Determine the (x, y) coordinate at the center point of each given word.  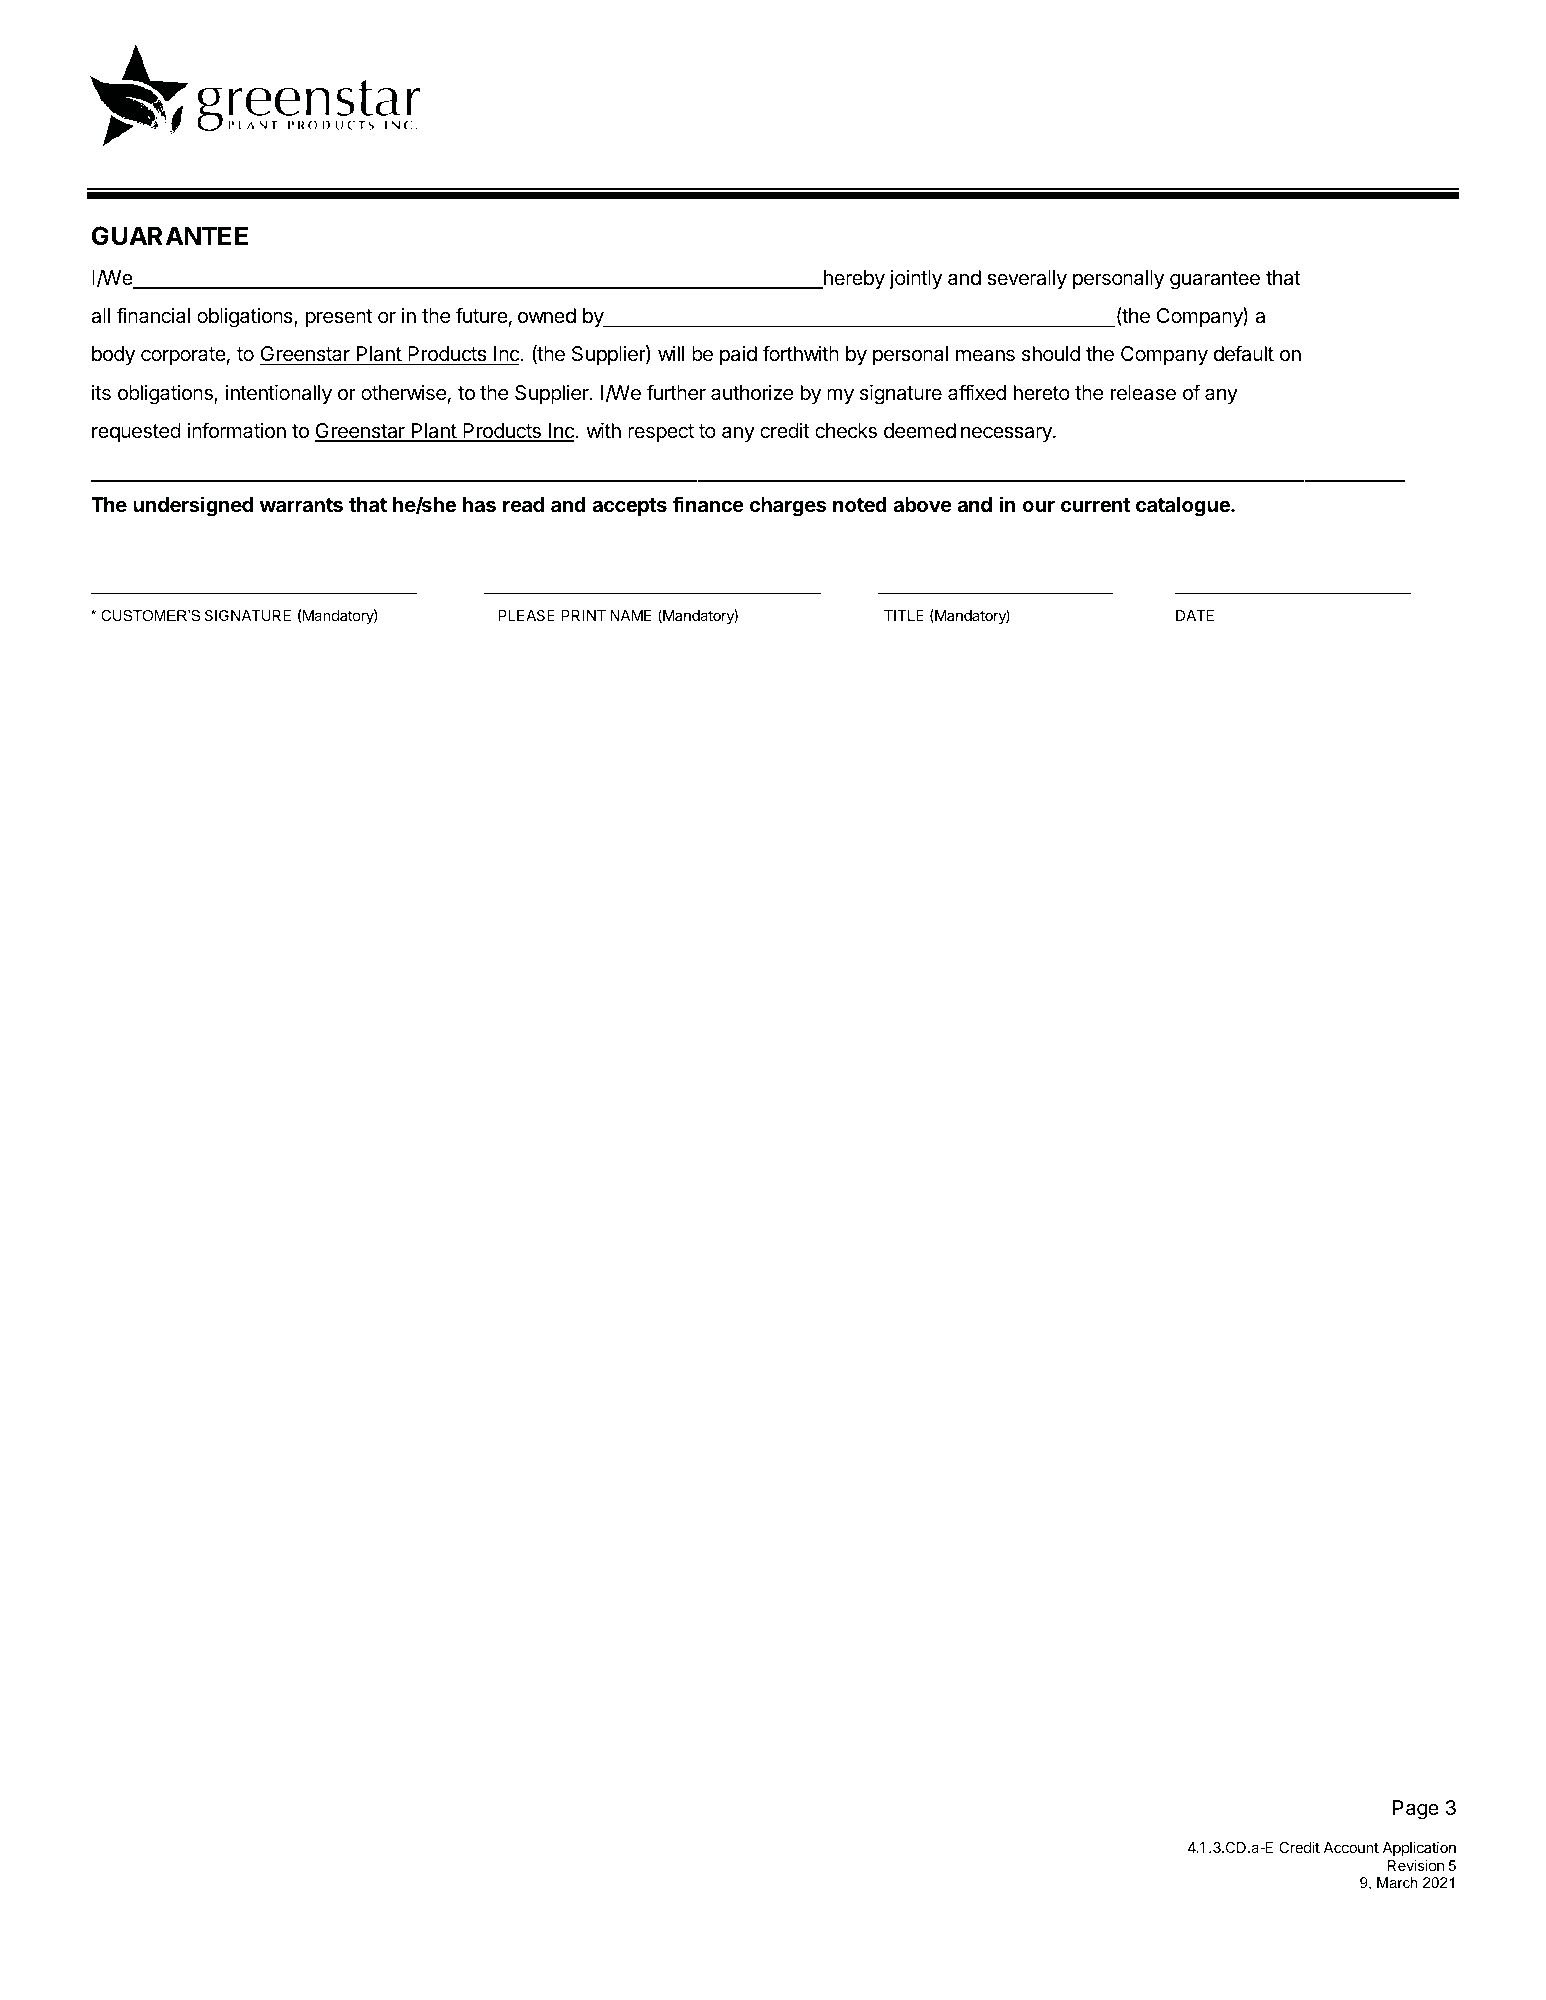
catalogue (1184, 507)
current (1096, 505)
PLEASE (527, 615)
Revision (1416, 1865)
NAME (630, 615)
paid (738, 355)
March (1397, 1882)
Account (1351, 1847)
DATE (1195, 615)
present (339, 318)
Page (1416, 1810)
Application (1419, 1848)
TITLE (904, 615)
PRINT (584, 615)
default (1244, 353)
